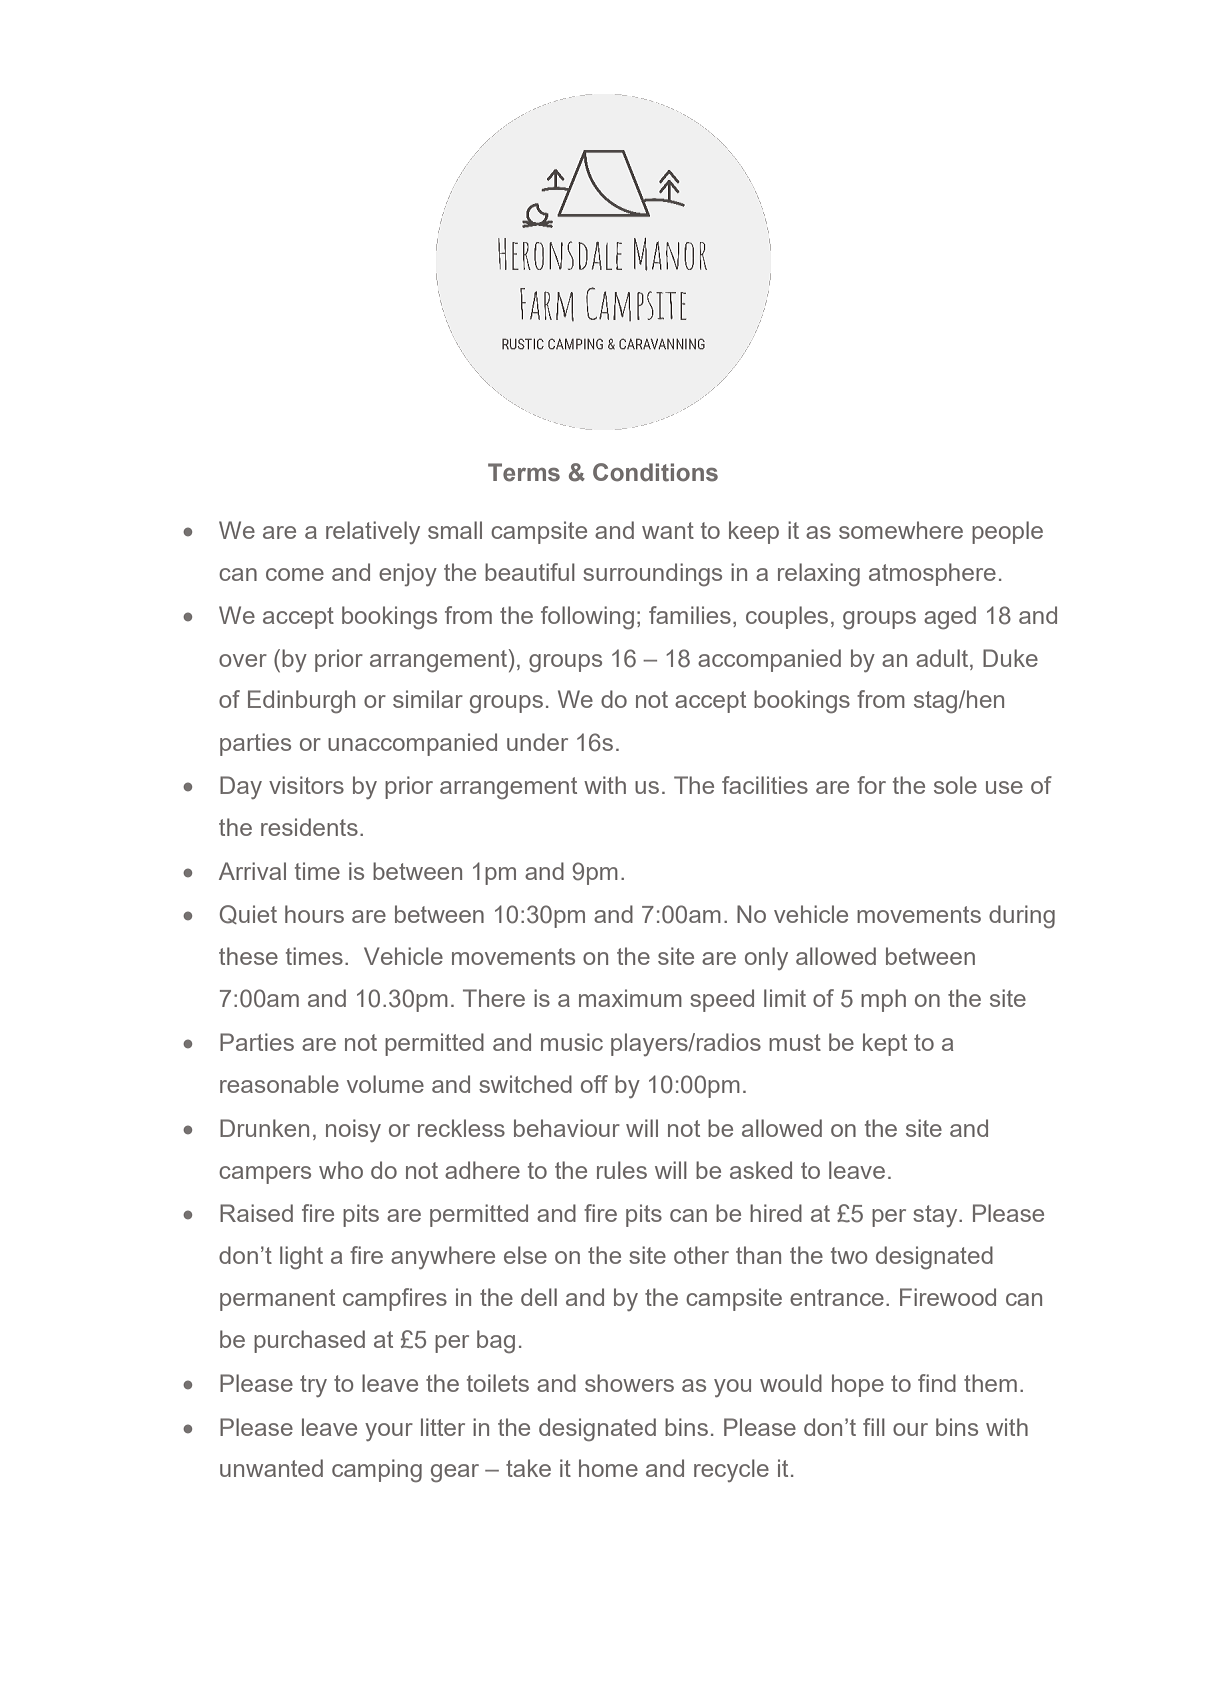 The height and width of the document is (1708, 1207). I want to click on facilities, so click(765, 785).
